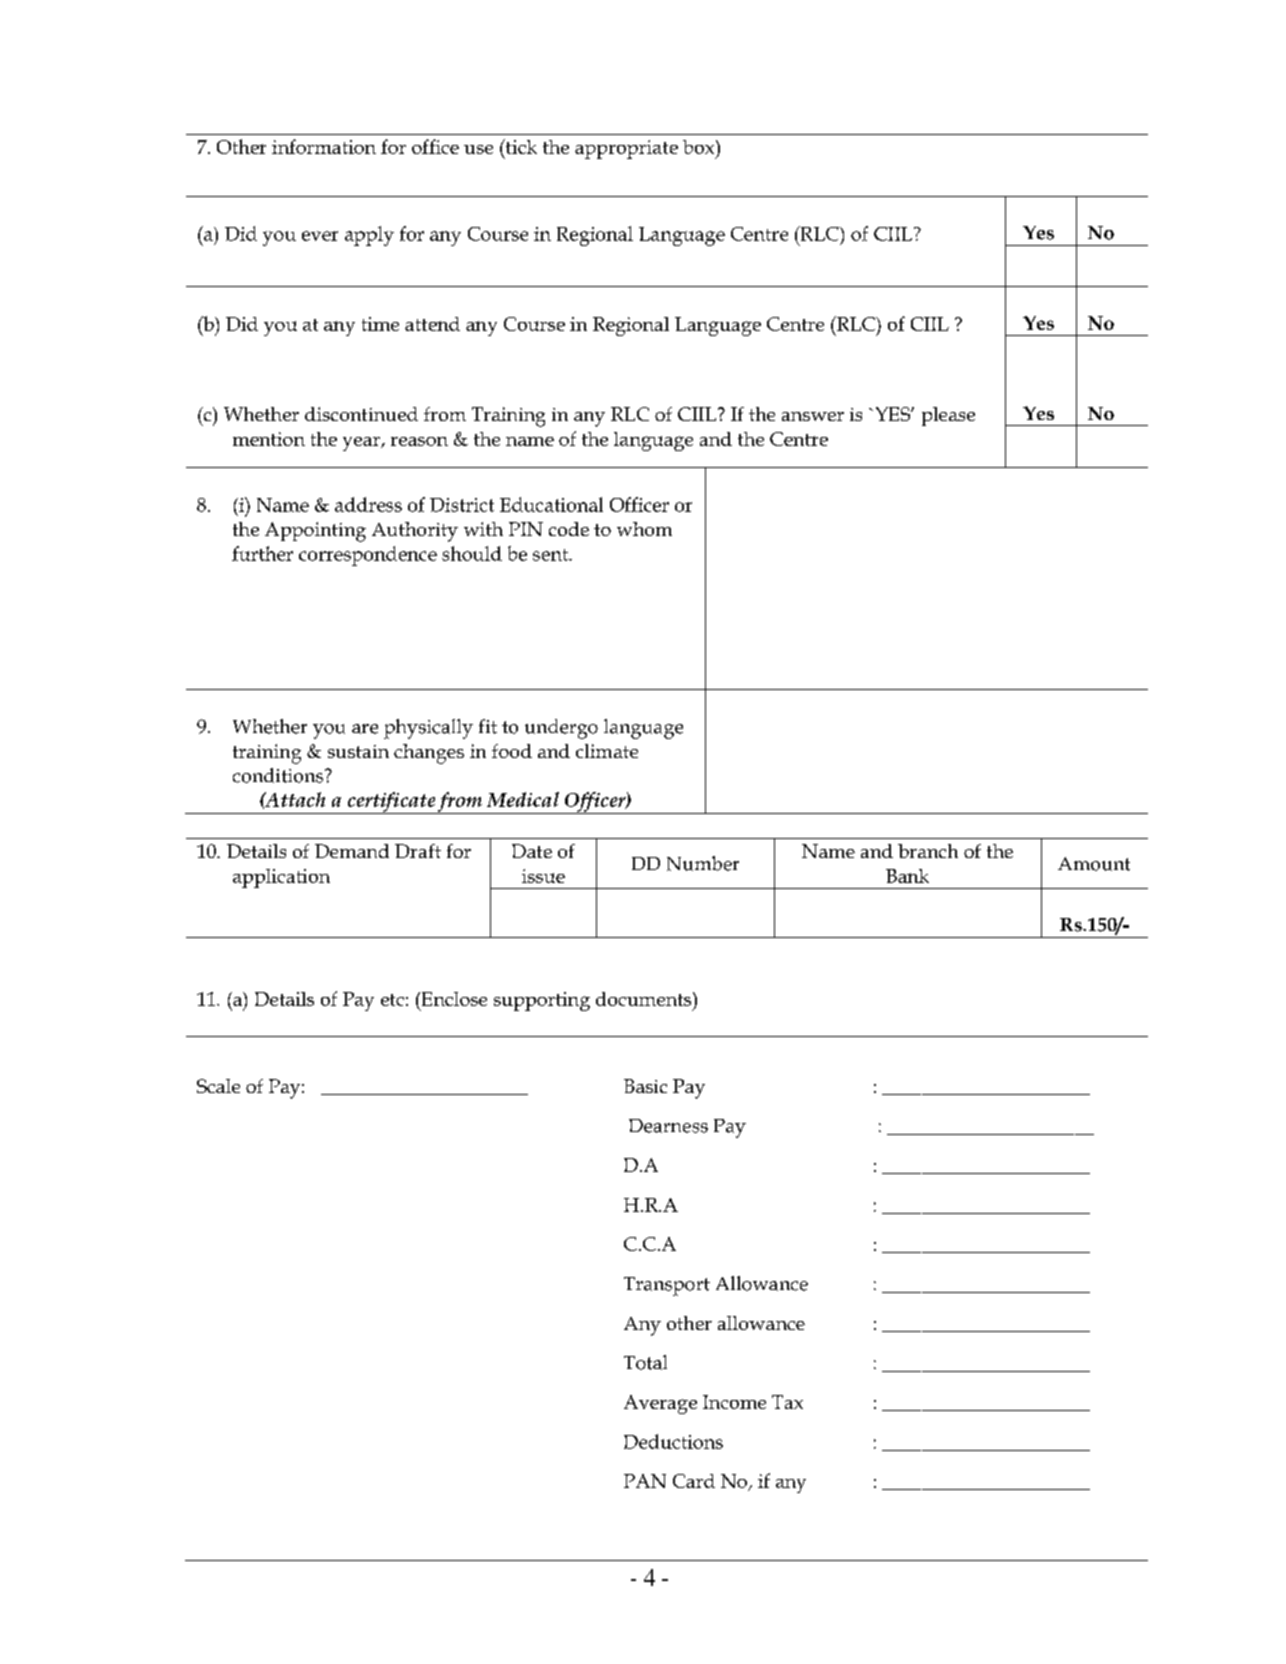 The image size is (1286, 1664). I want to click on Demand, so click(352, 851).
